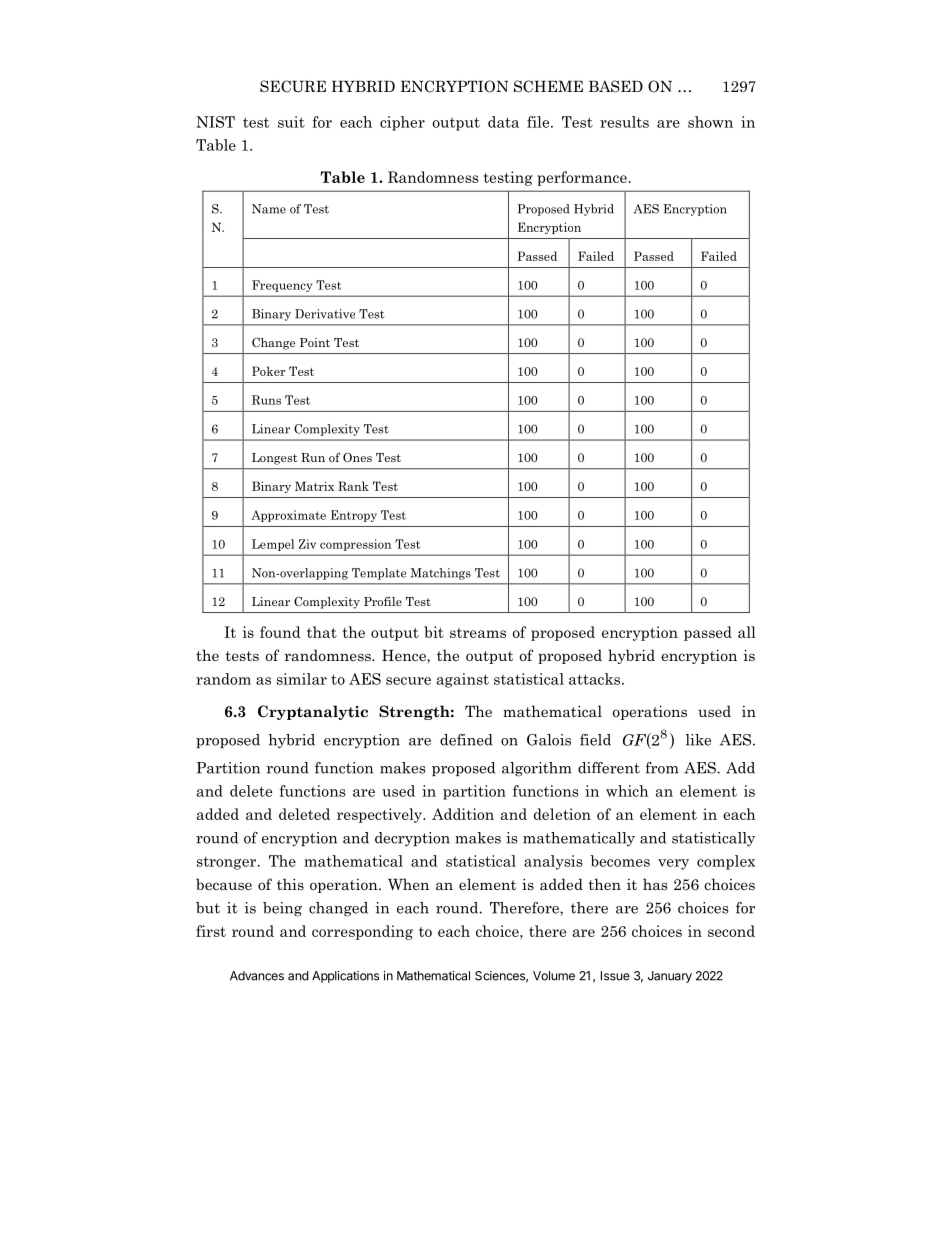  I want to click on Volume, so click(554, 976).
